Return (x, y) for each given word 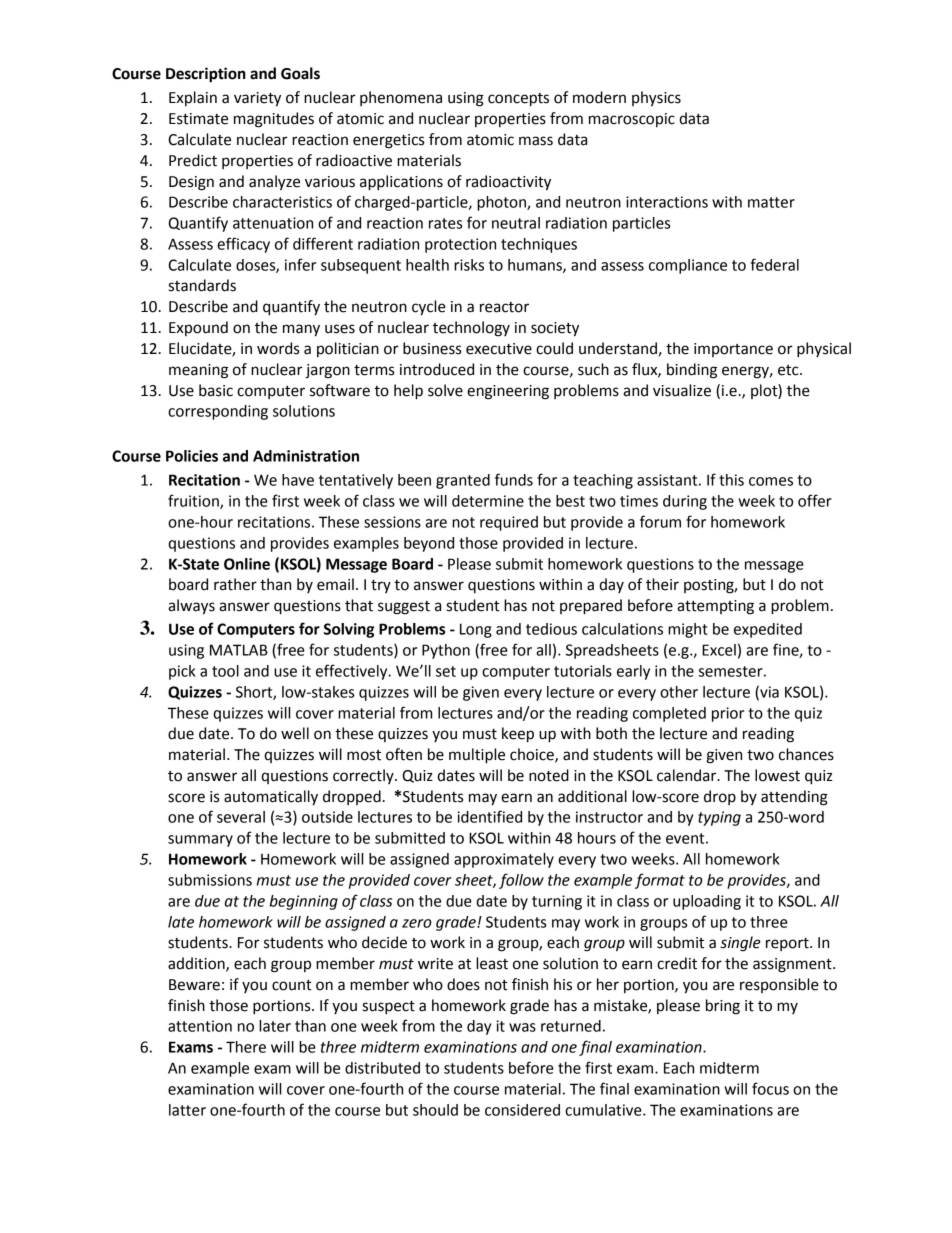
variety (257, 99)
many (301, 330)
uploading (707, 902)
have (298, 480)
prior (728, 714)
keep (518, 735)
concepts (518, 100)
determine (488, 501)
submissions (210, 880)
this (731, 480)
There (246, 1047)
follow (521, 881)
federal (775, 264)
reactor (504, 307)
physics (656, 99)
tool (225, 671)
